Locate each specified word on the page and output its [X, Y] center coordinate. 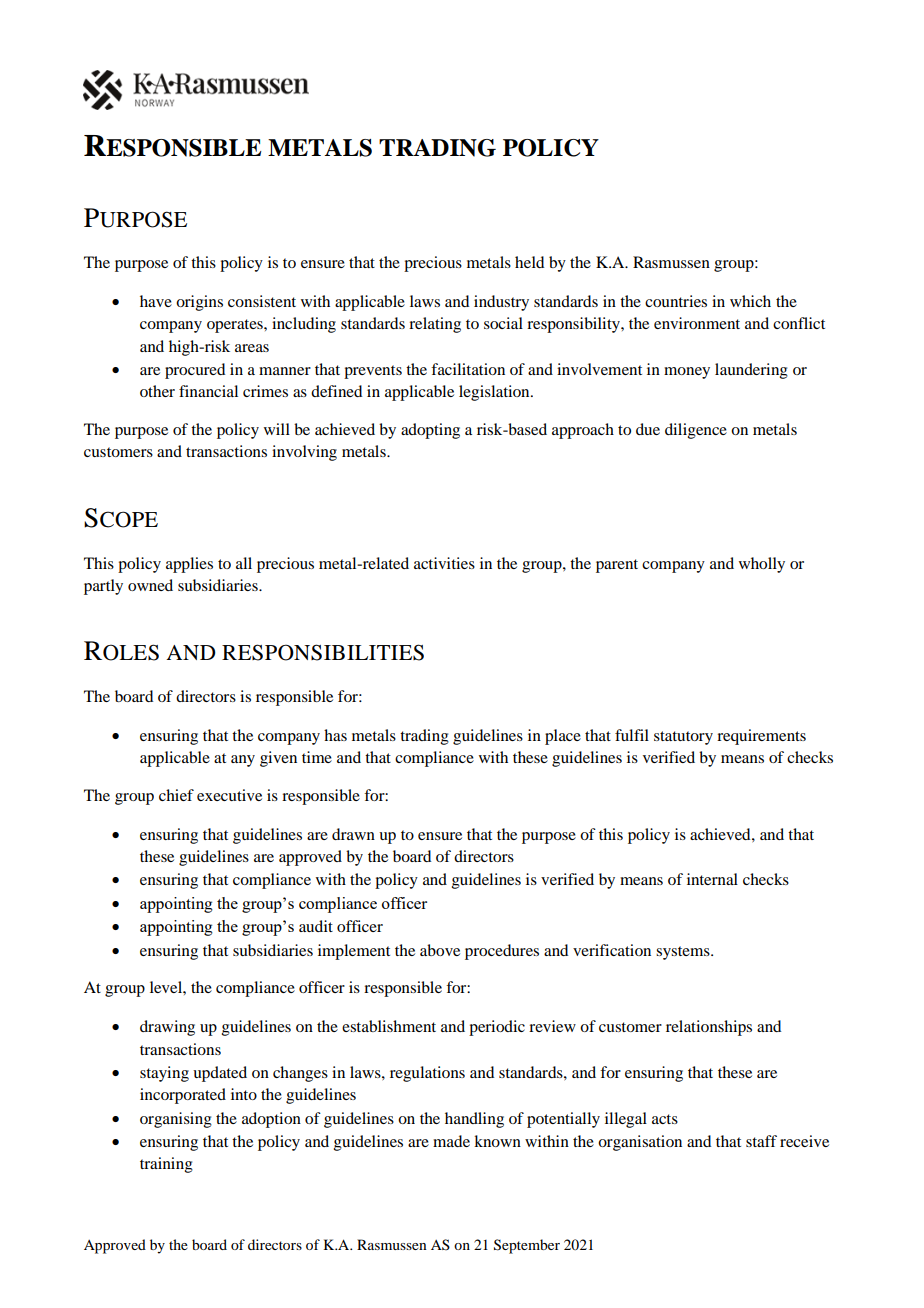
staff [761, 1141]
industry [501, 303]
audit [316, 926]
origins [199, 303]
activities [444, 563]
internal [712, 879]
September [527, 1246]
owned [150, 585]
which [750, 301]
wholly [762, 565]
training [166, 1165]
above [440, 950]
